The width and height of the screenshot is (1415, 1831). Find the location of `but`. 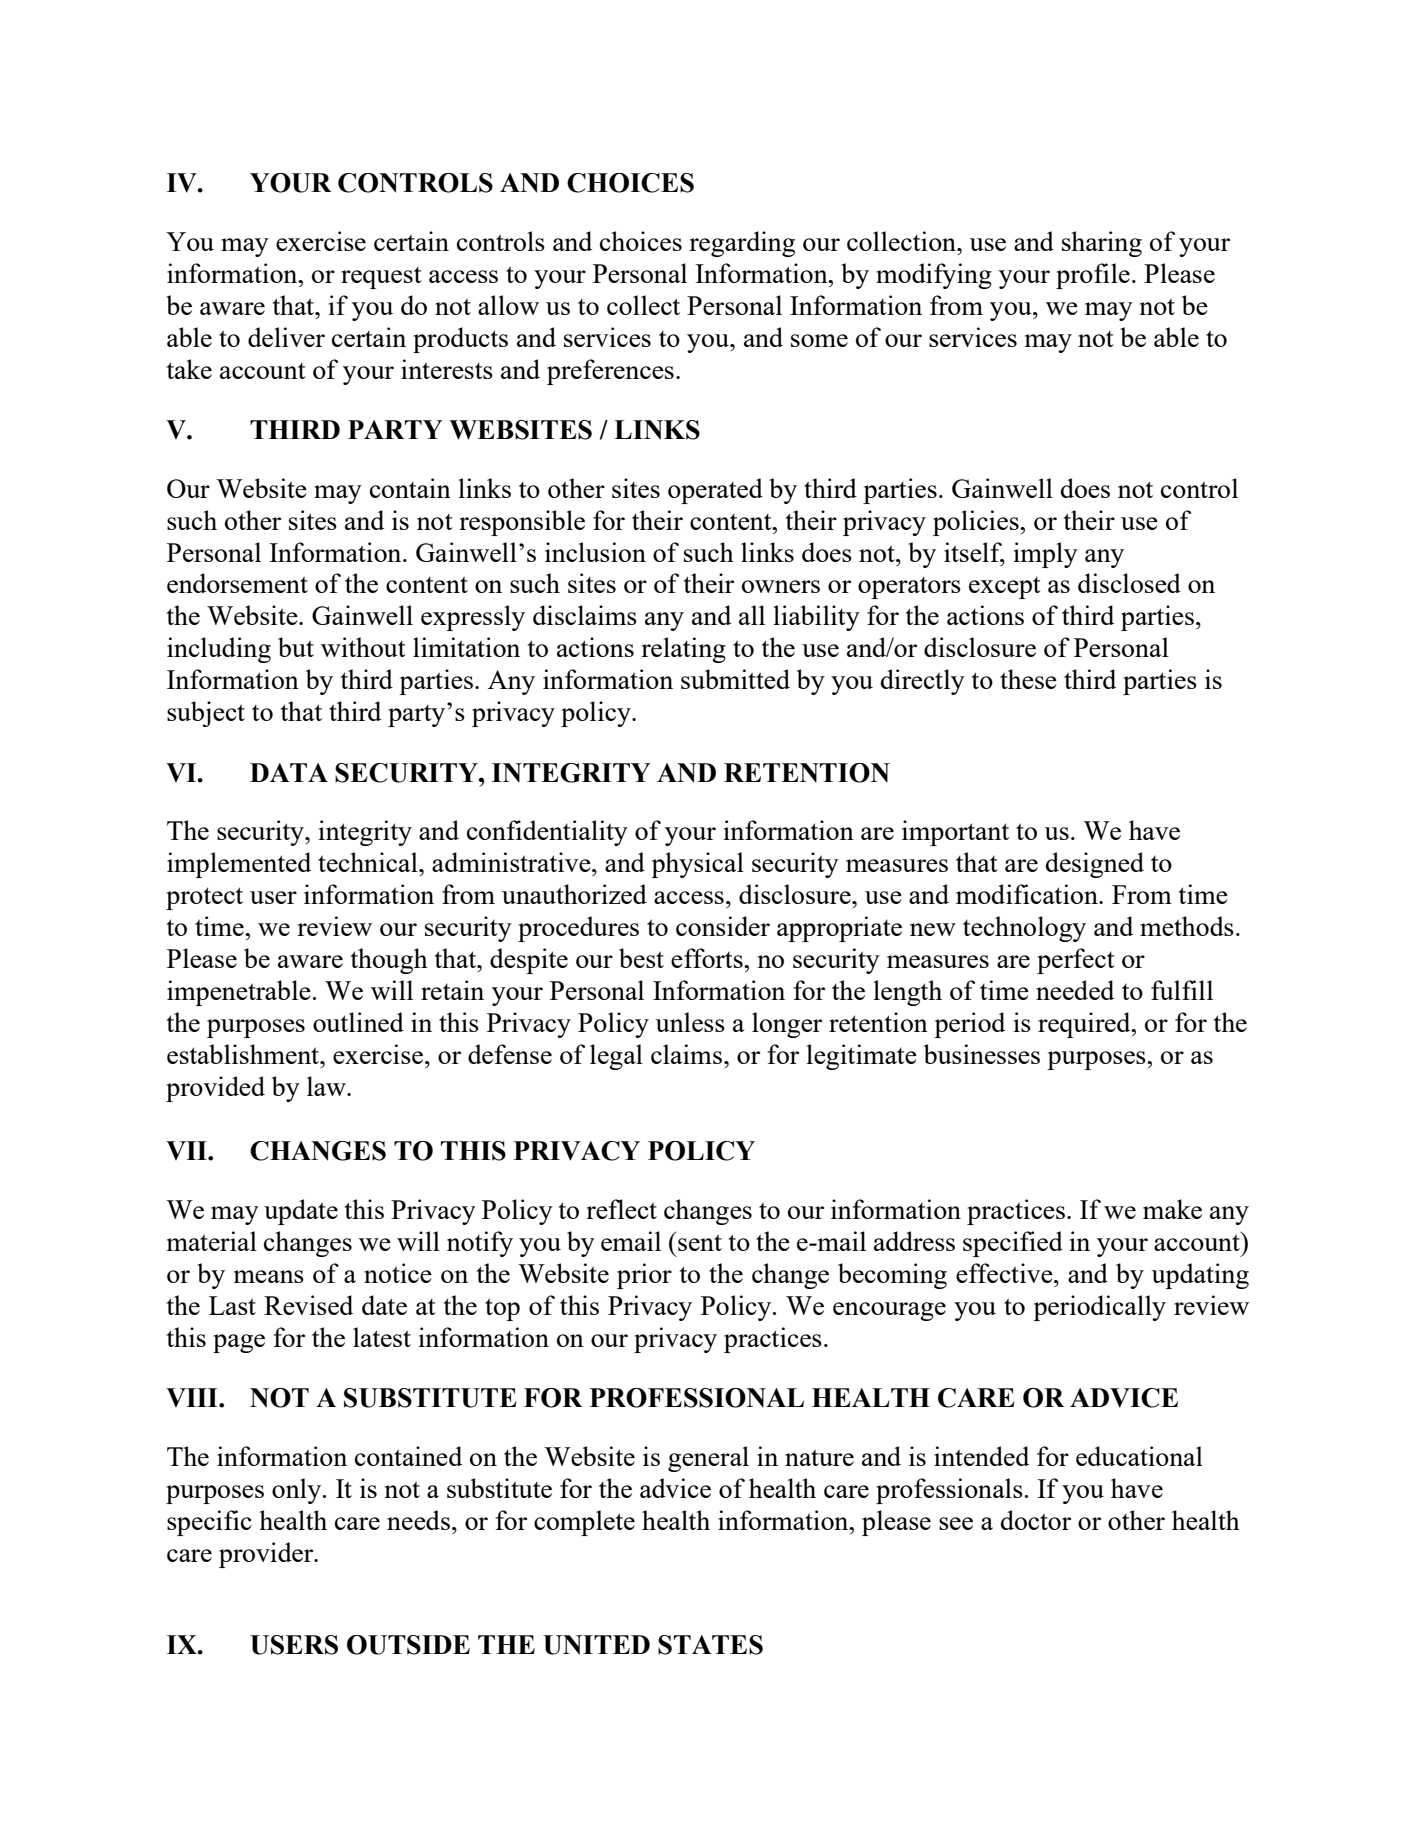

but is located at coordinates (296, 647).
